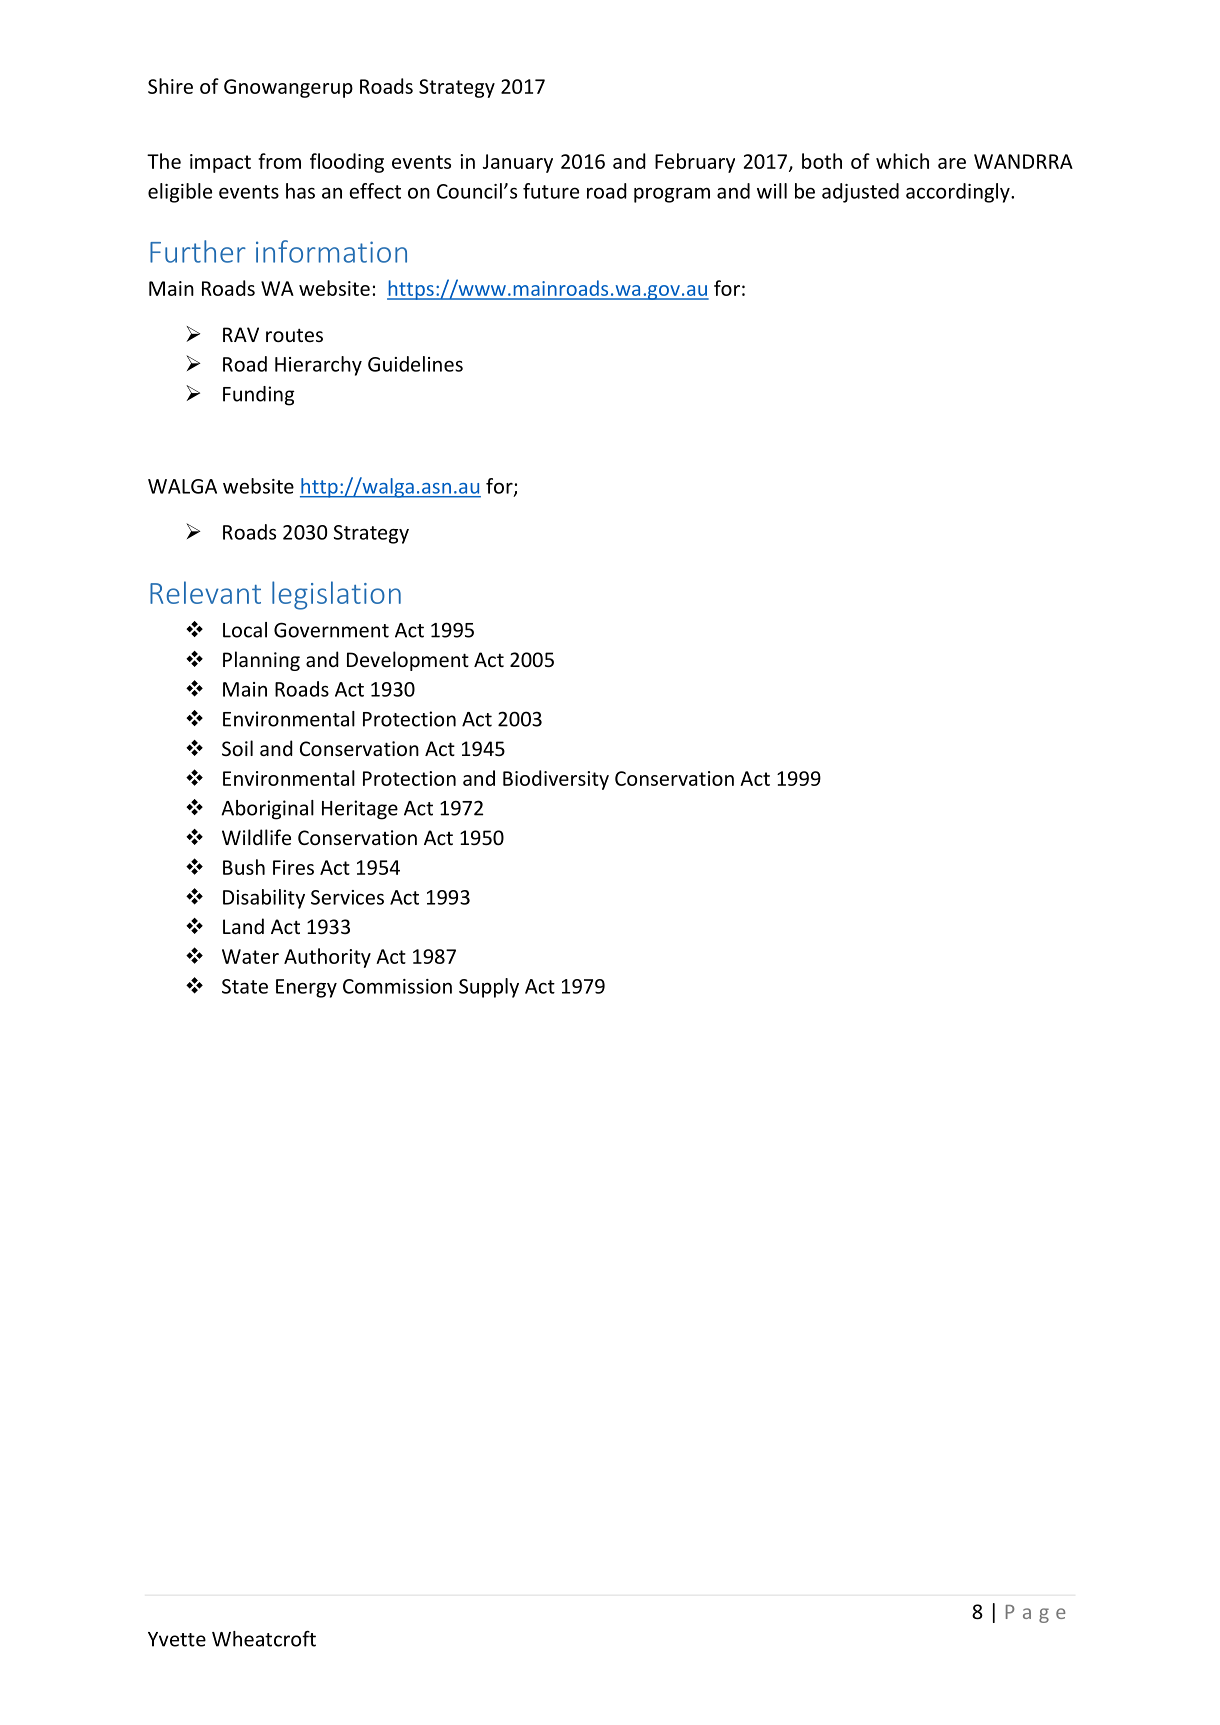 The image size is (1220, 1725). What do you see at coordinates (306, 988) in the screenshot?
I see `Energy` at bounding box center [306, 988].
